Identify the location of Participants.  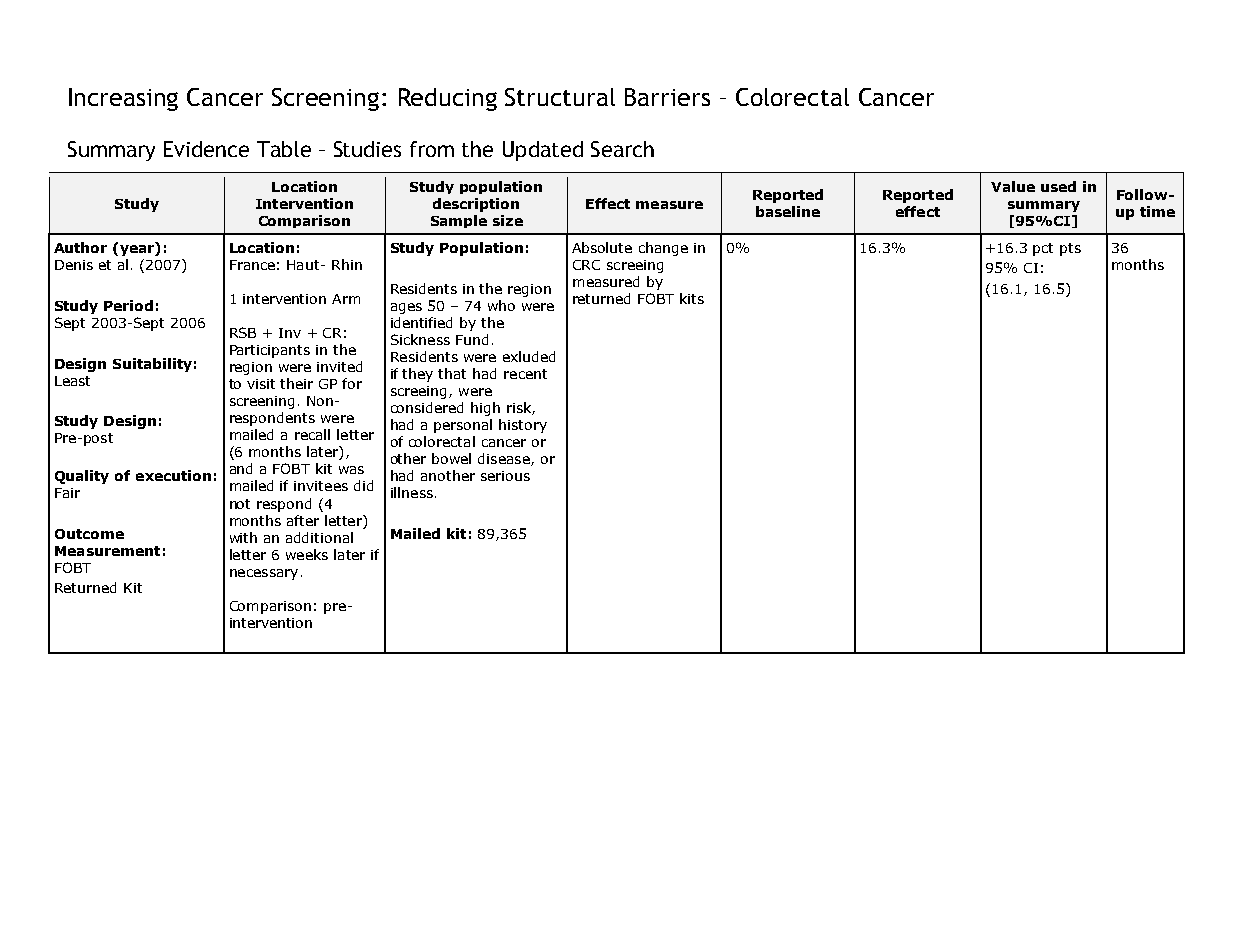
(270, 351).
